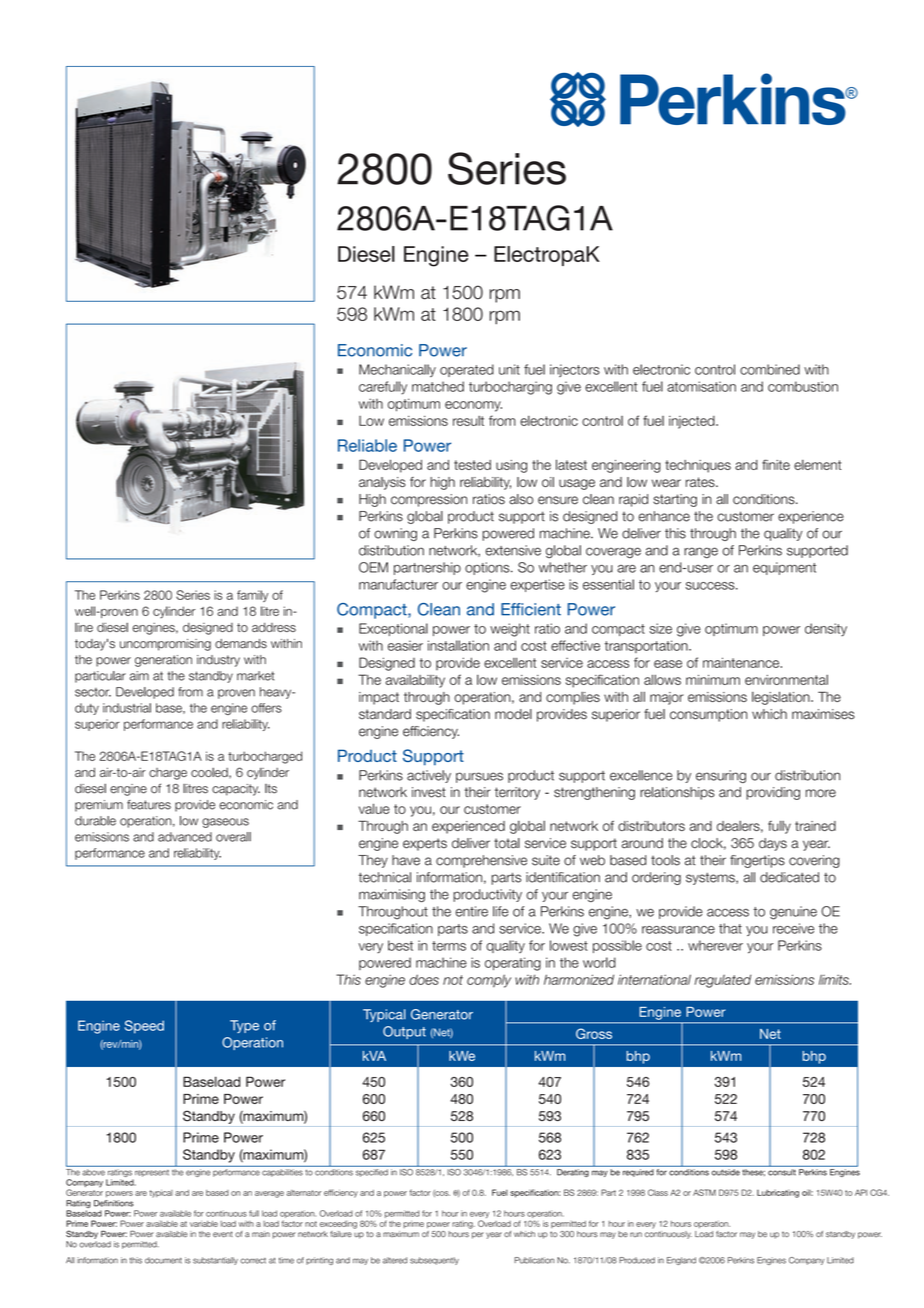  I want to click on Reliable, so click(367, 445).
